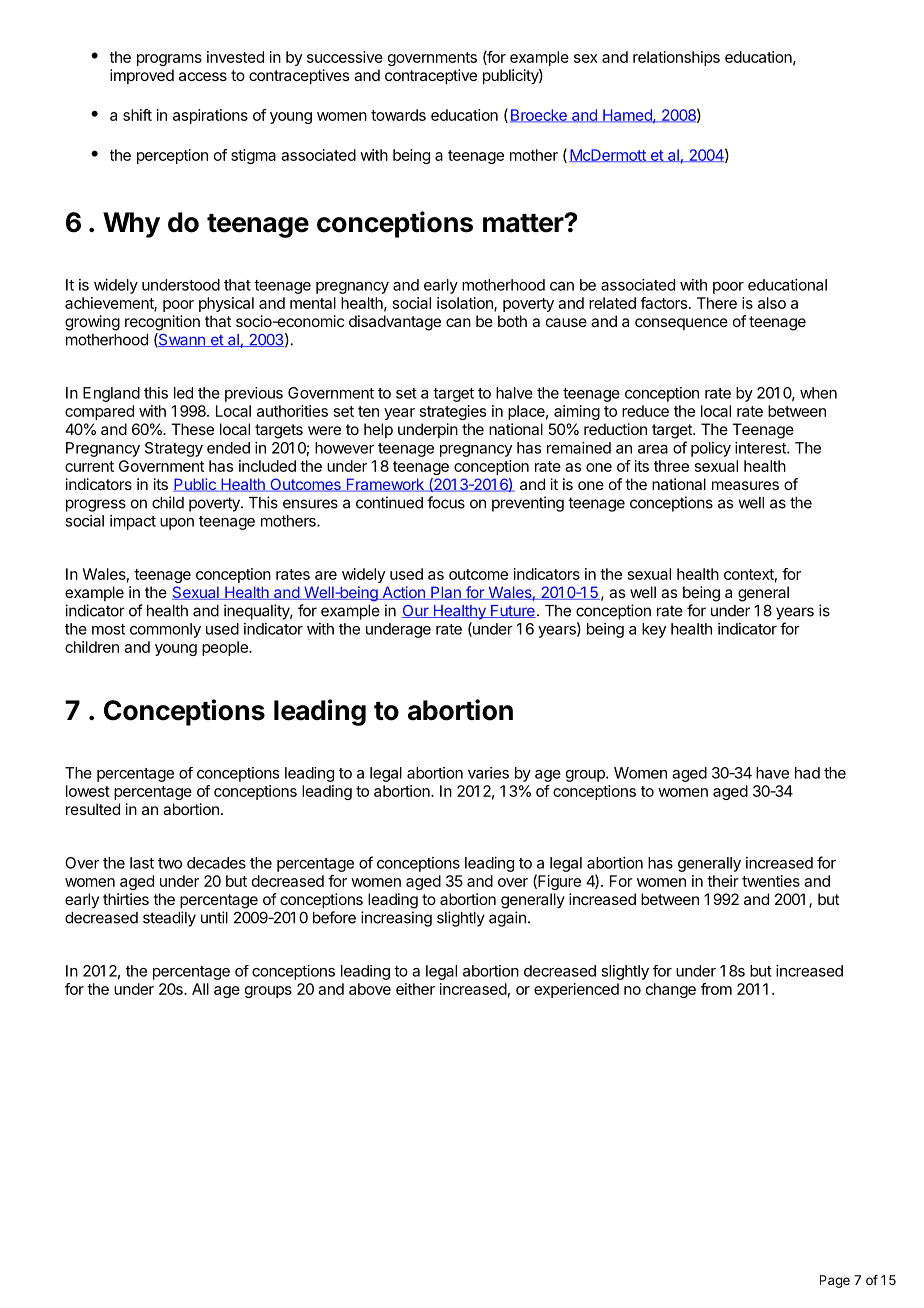 The height and width of the screenshot is (1308, 924). Describe the element at coordinates (165, 630) in the screenshot. I see `commonly` at that location.
